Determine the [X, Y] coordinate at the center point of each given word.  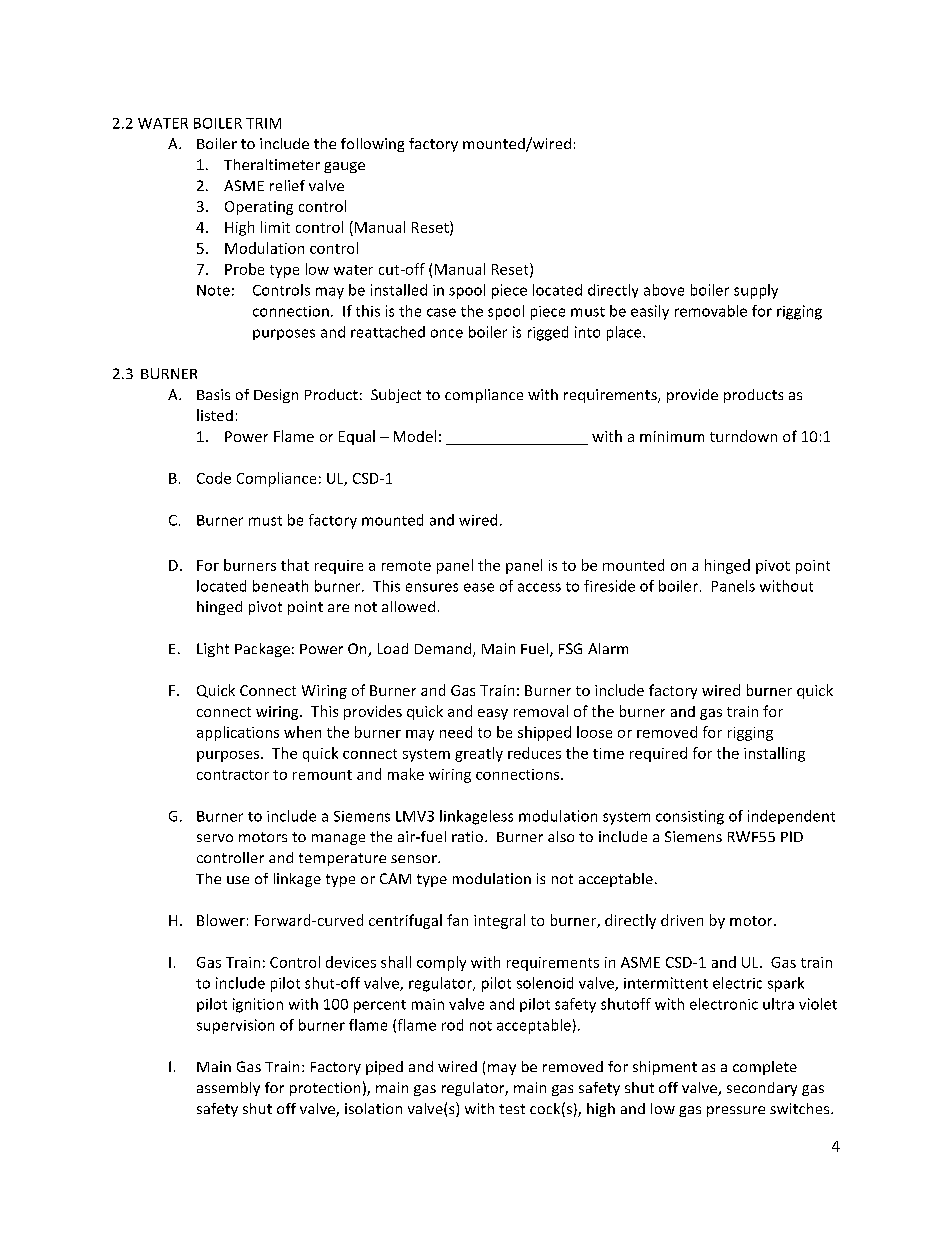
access [539, 587]
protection [325, 1089]
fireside [609, 586]
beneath [280, 586]
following [372, 145]
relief [287, 185]
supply [756, 291]
